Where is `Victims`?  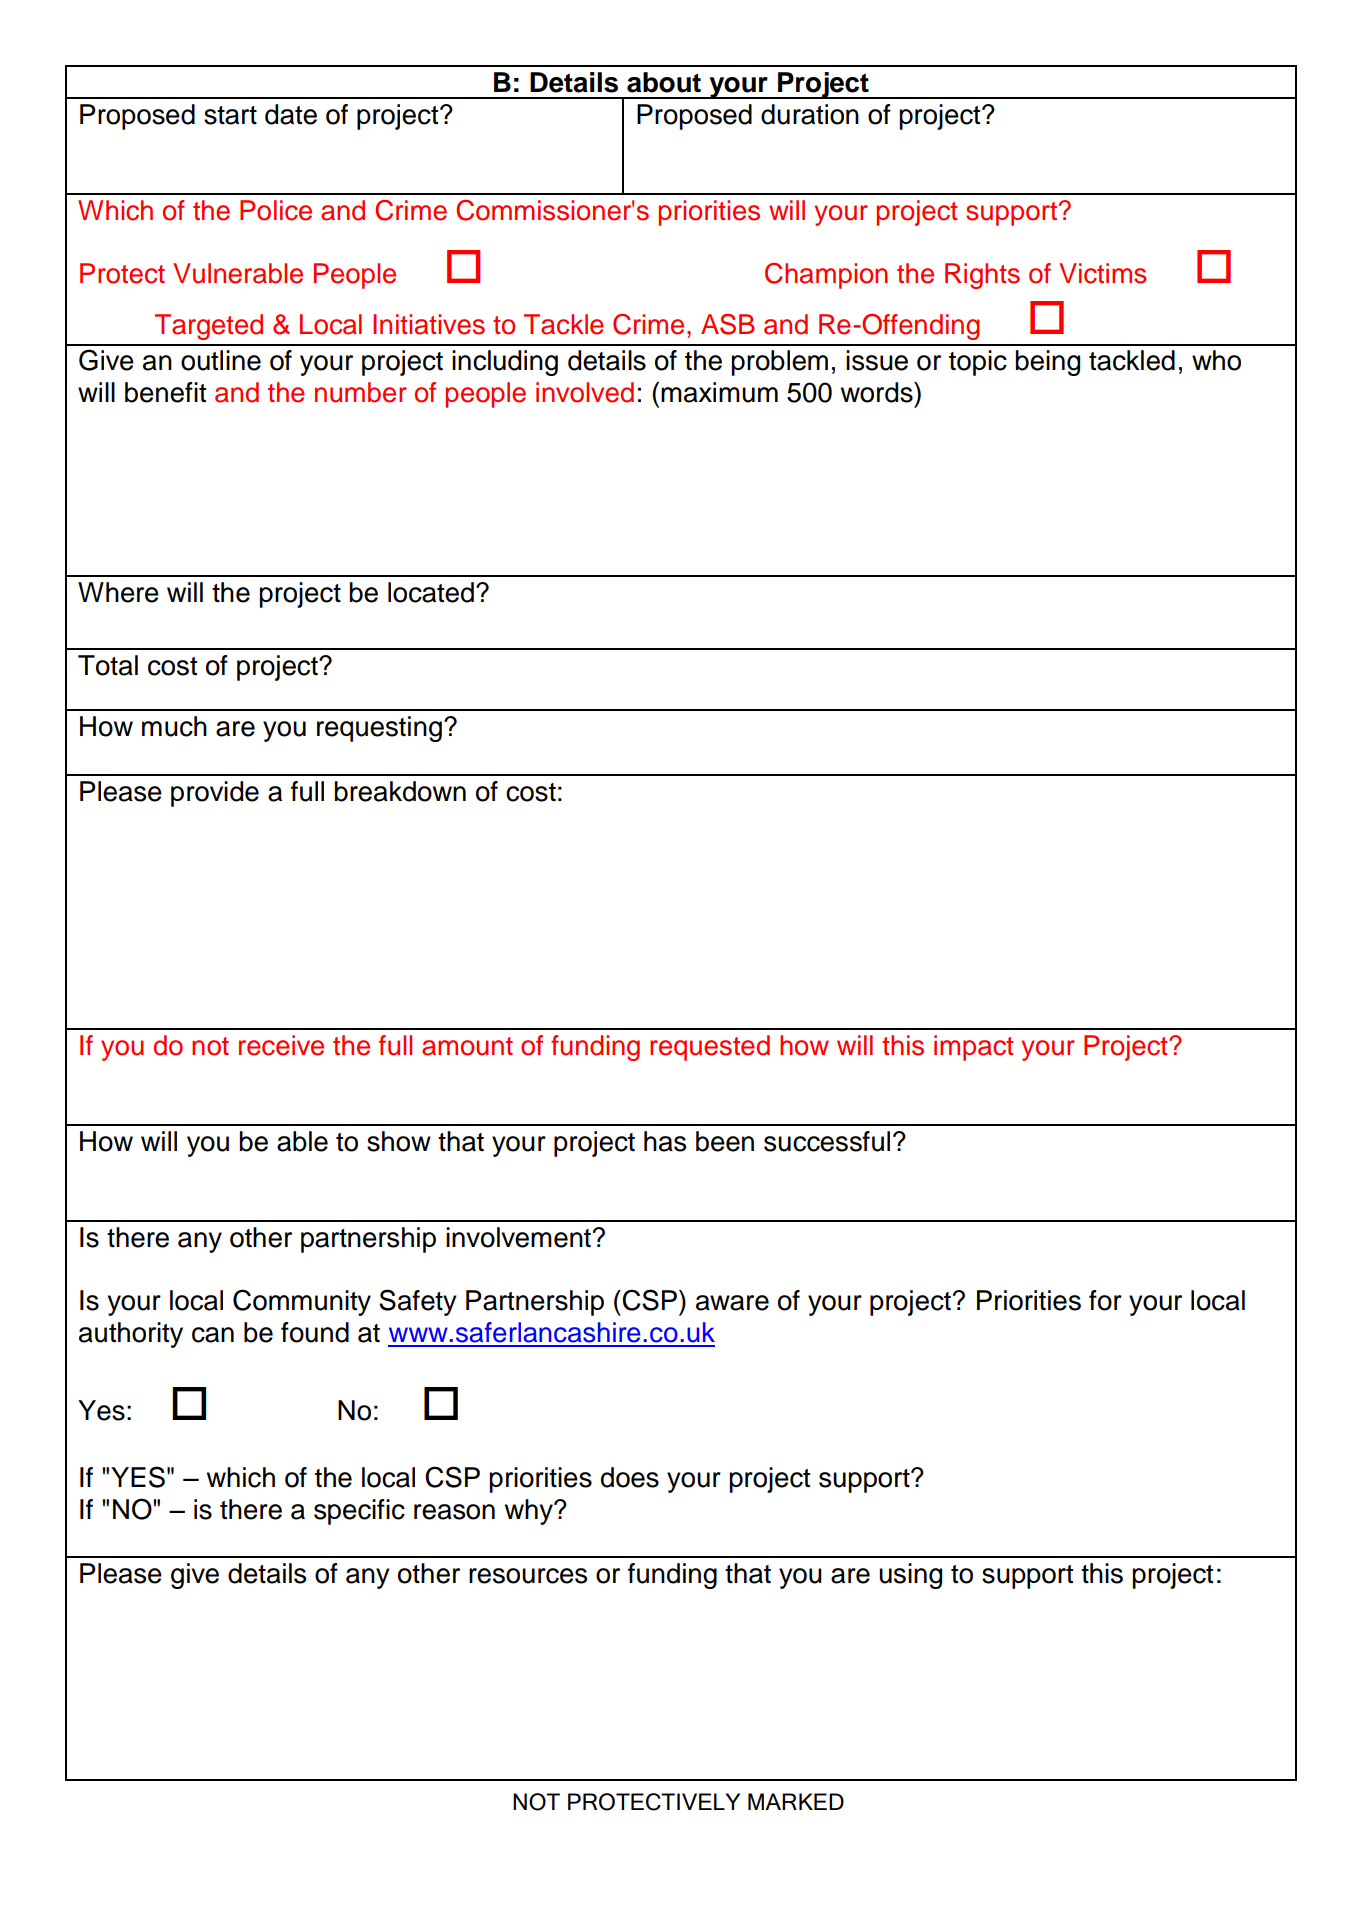
Victims is located at coordinates (1102, 273).
